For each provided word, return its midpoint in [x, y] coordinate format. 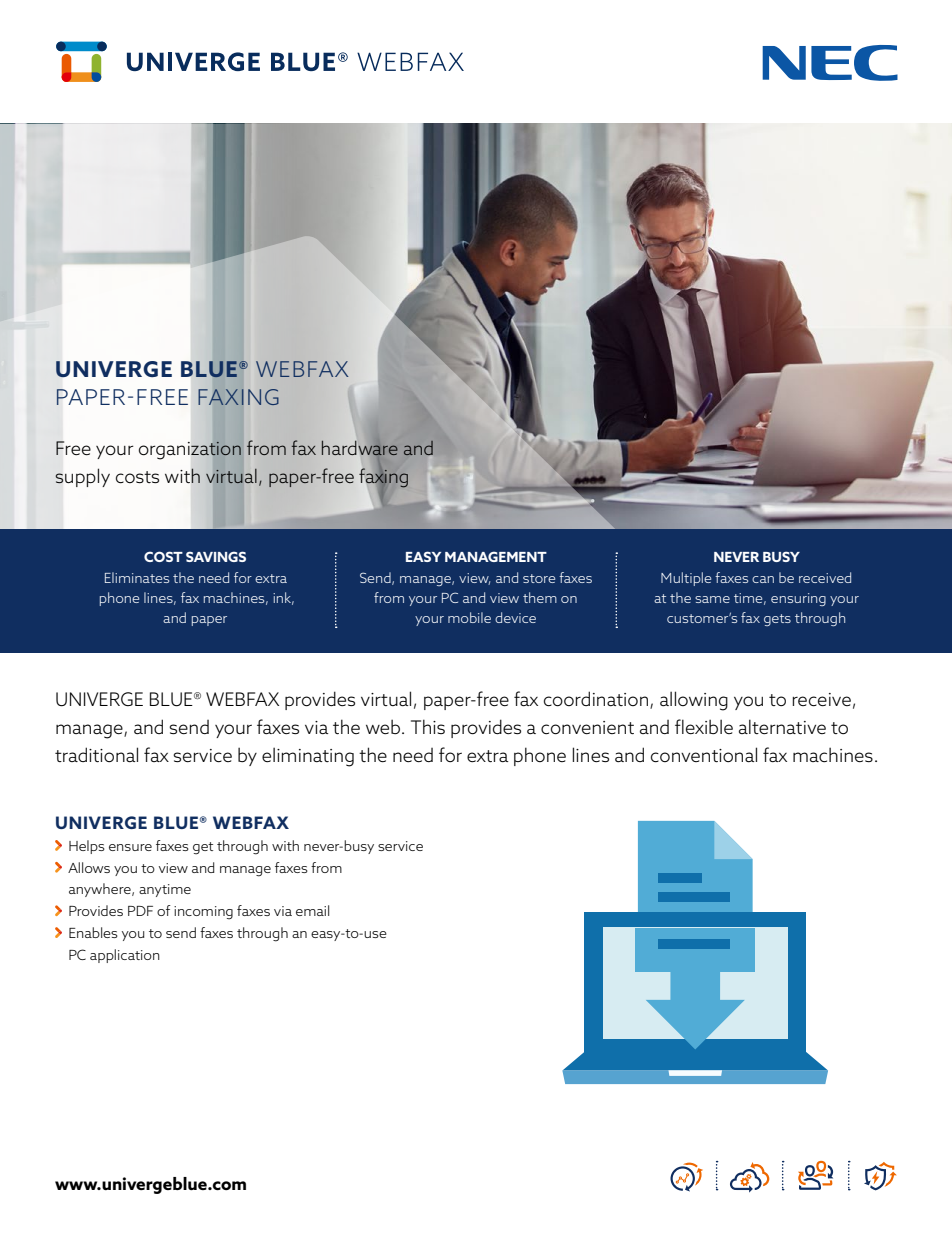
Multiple [686, 579]
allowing [694, 701]
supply [82, 477]
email [312, 910]
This [428, 726]
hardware [360, 448]
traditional [96, 754]
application [125, 956]
